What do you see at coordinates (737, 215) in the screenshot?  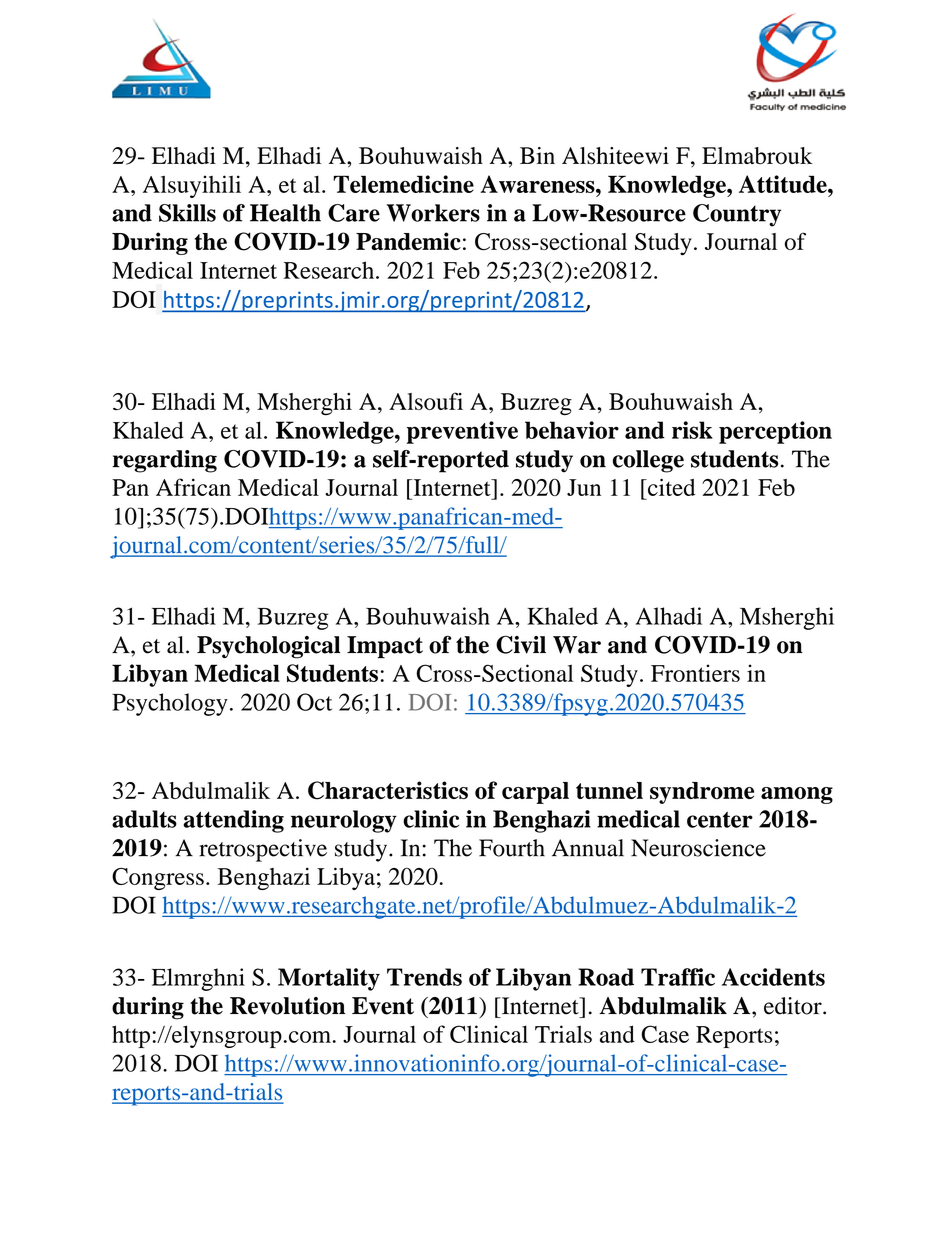 I see `Country` at bounding box center [737, 215].
